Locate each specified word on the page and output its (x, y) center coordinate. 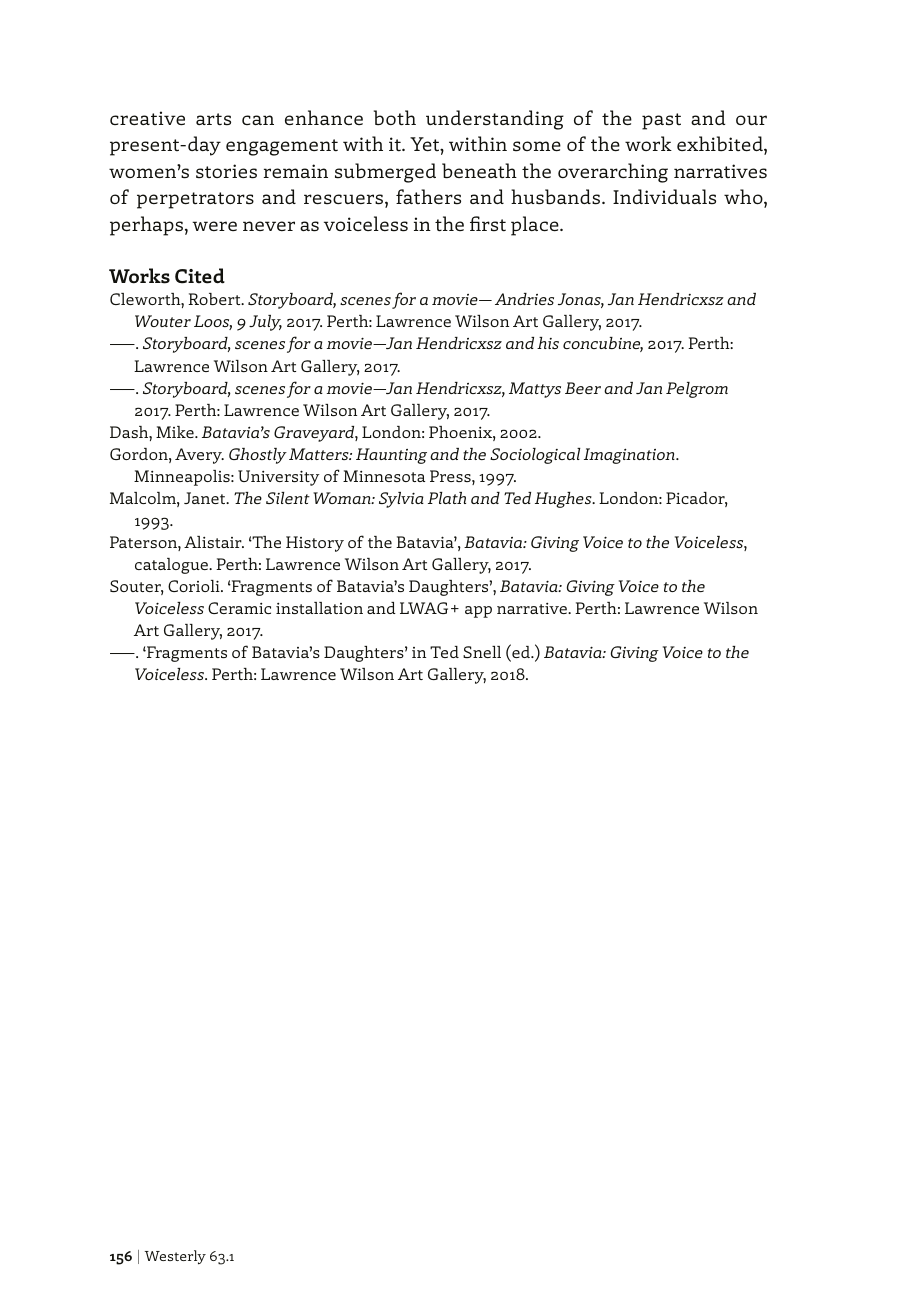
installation (319, 608)
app (478, 612)
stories (226, 171)
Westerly (175, 1257)
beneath (479, 170)
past (661, 121)
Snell (482, 652)
